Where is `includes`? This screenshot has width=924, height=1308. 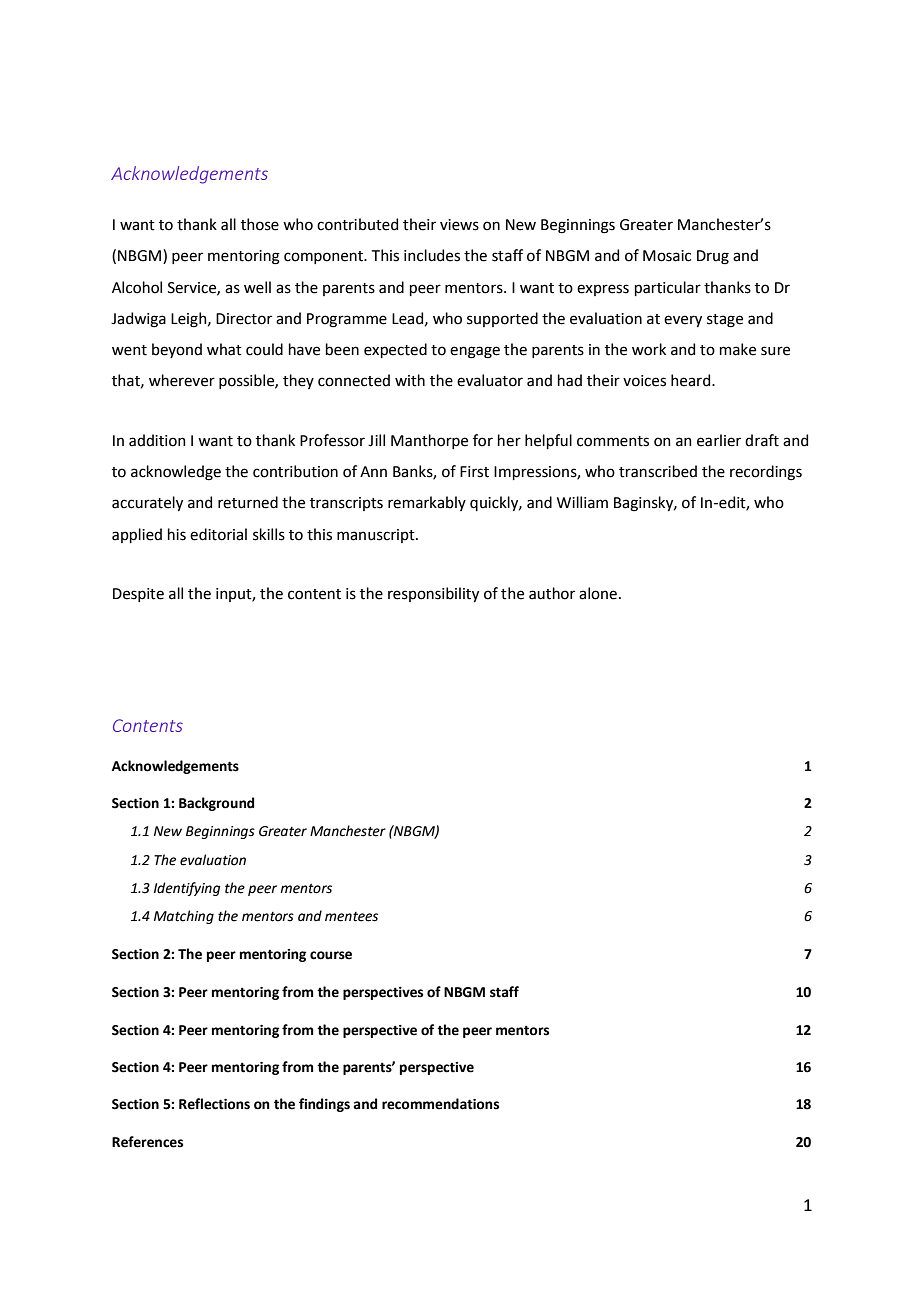
includes is located at coordinates (432, 255).
